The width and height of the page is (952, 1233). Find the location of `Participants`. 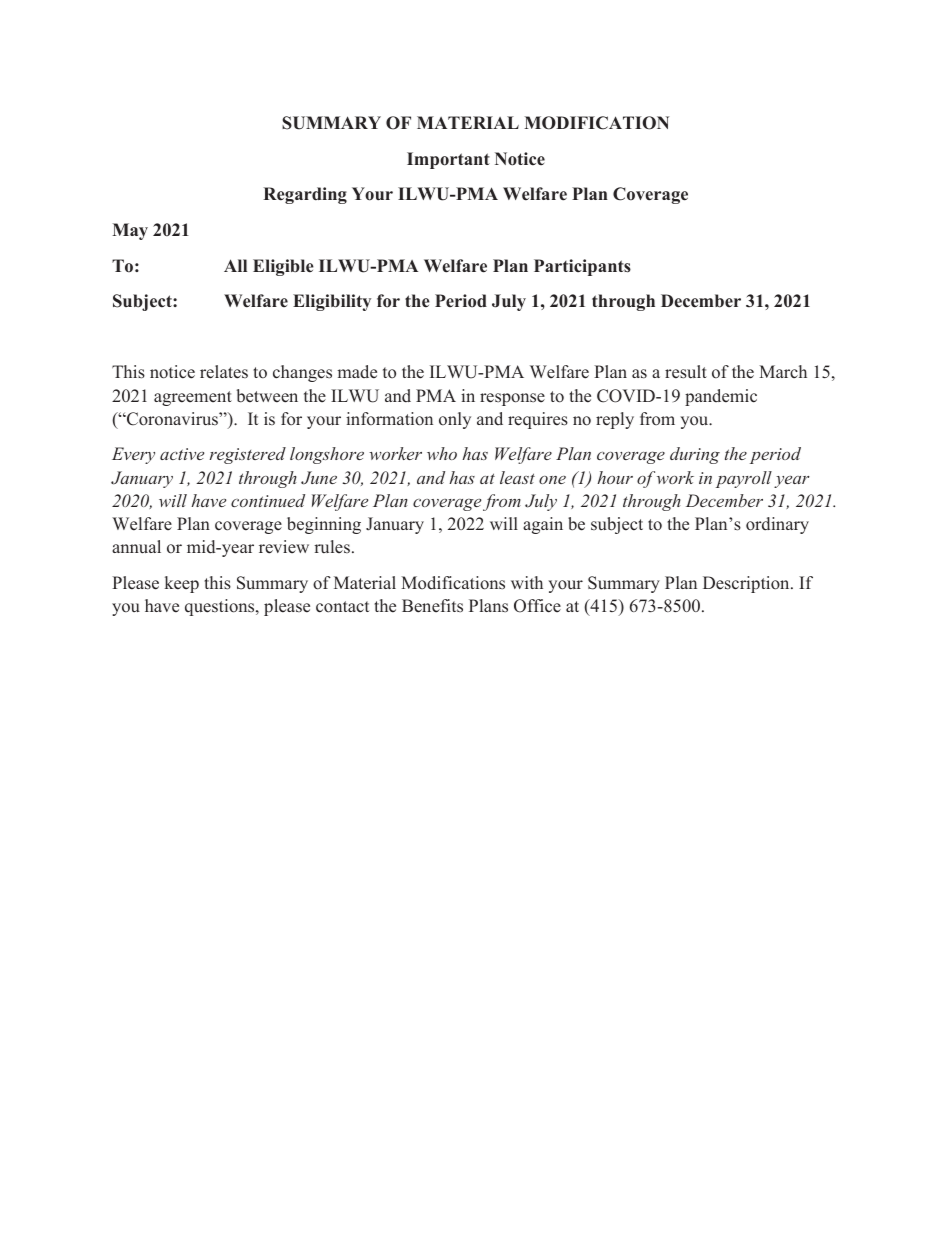

Participants is located at coordinates (582, 267).
